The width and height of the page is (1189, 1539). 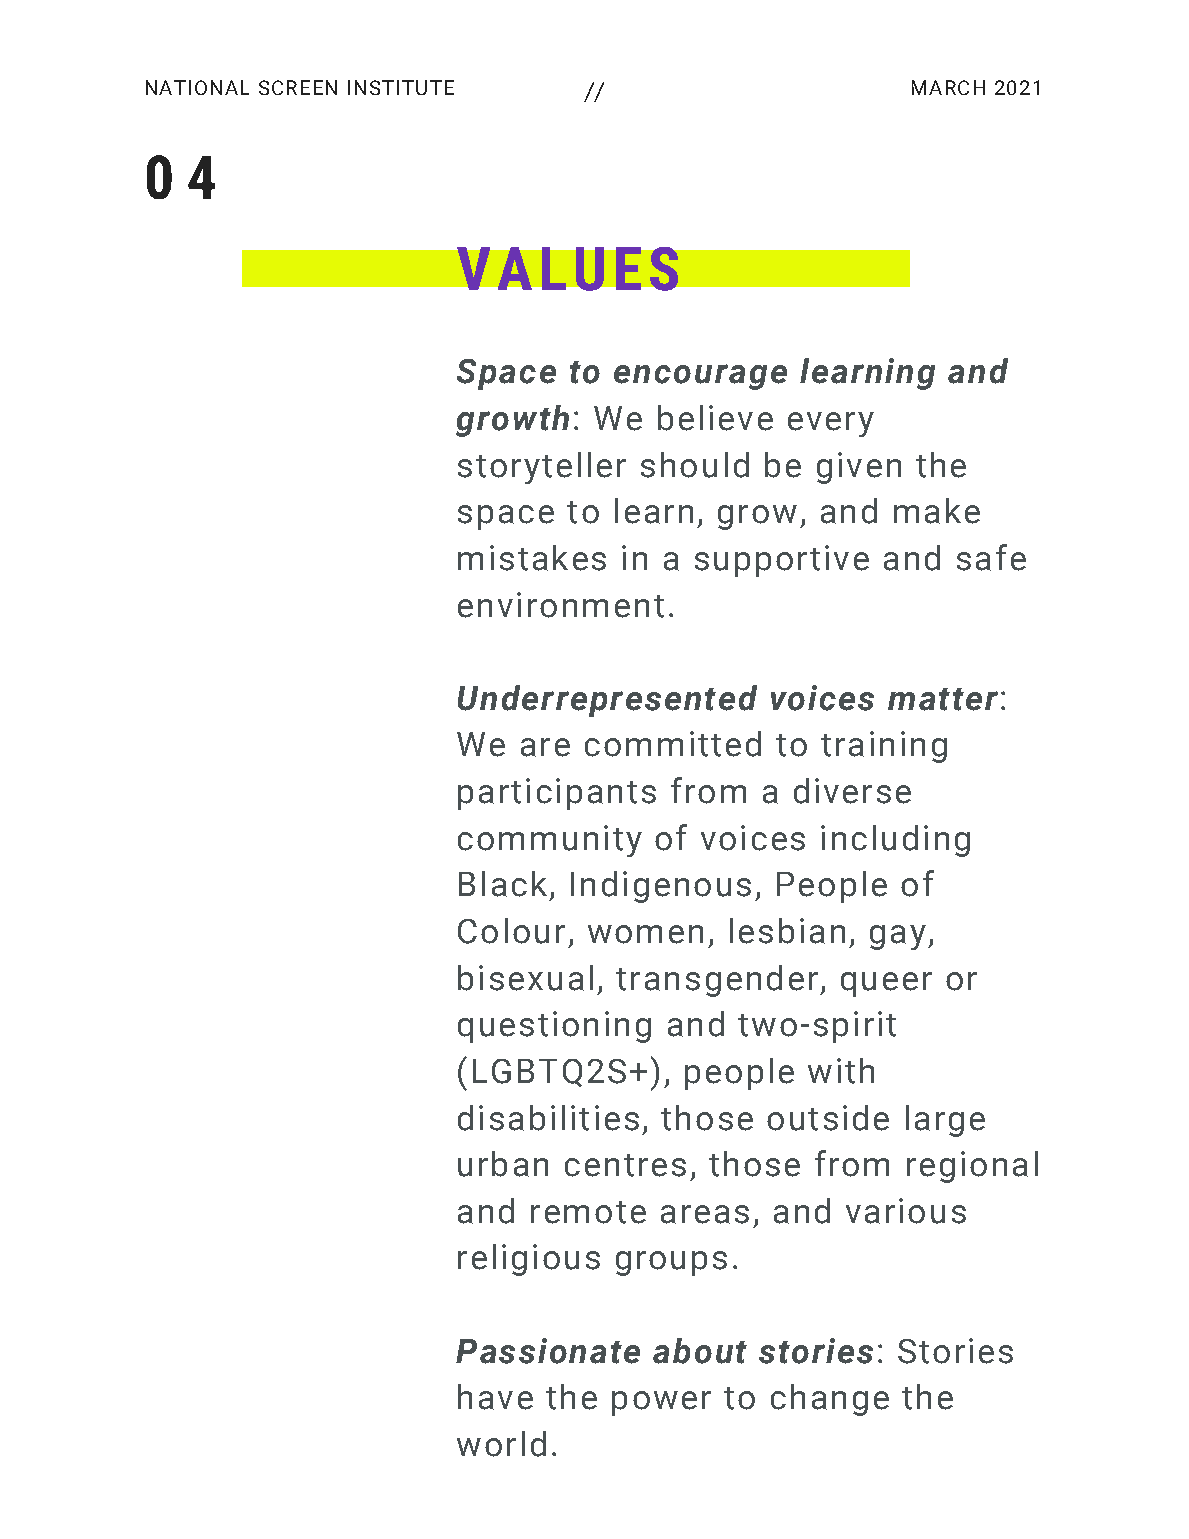 I want to click on MARCH, so click(x=948, y=87).
